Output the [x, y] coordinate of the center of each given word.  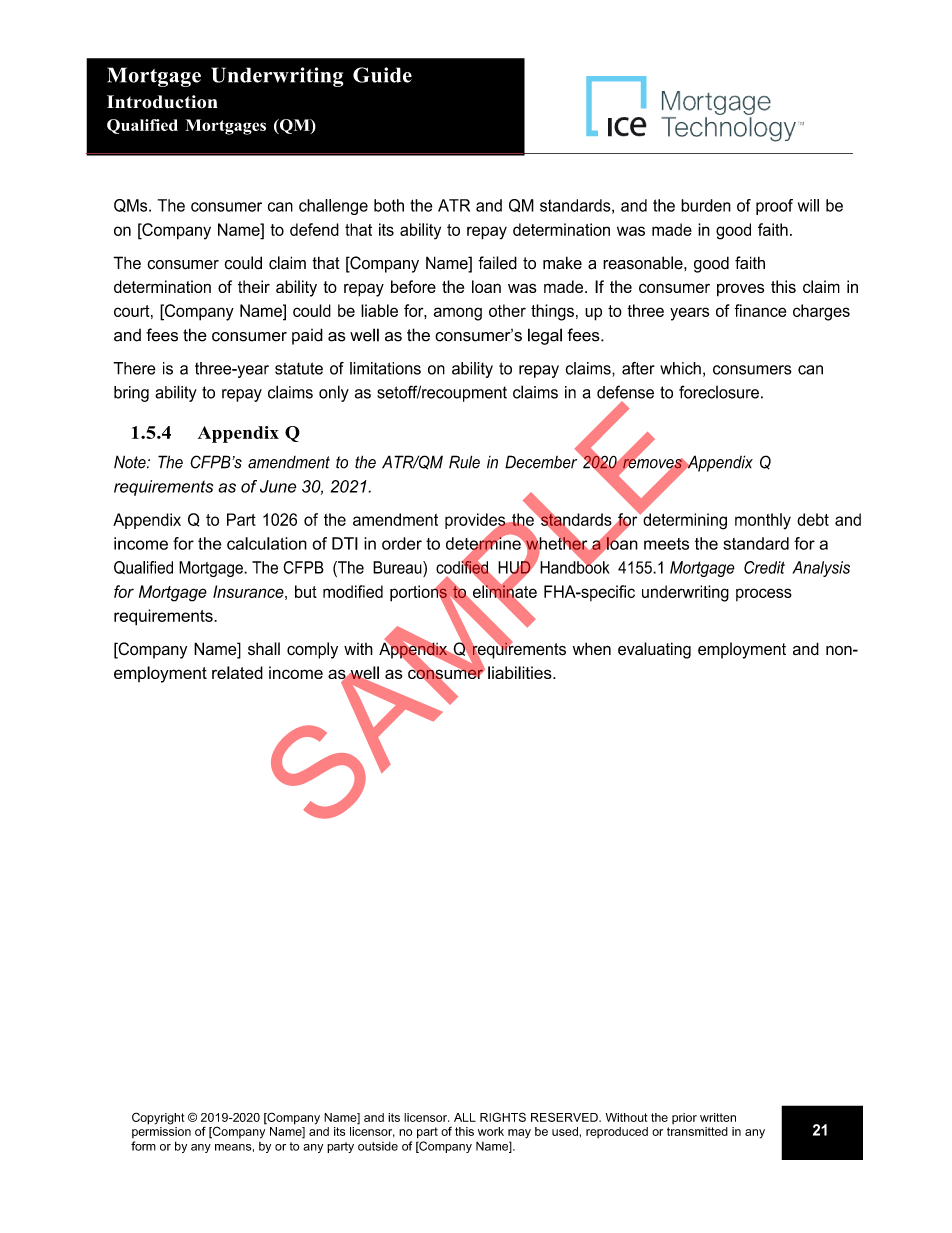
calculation [267, 543]
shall [264, 649]
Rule [464, 462]
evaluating [654, 650]
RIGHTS [503, 1117]
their [254, 286]
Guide [382, 75]
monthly [763, 521]
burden [706, 205]
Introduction [162, 102]
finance [760, 310]
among [457, 314]
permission [161, 1132]
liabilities [521, 672]
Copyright [158, 1118]
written [718, 1117]
